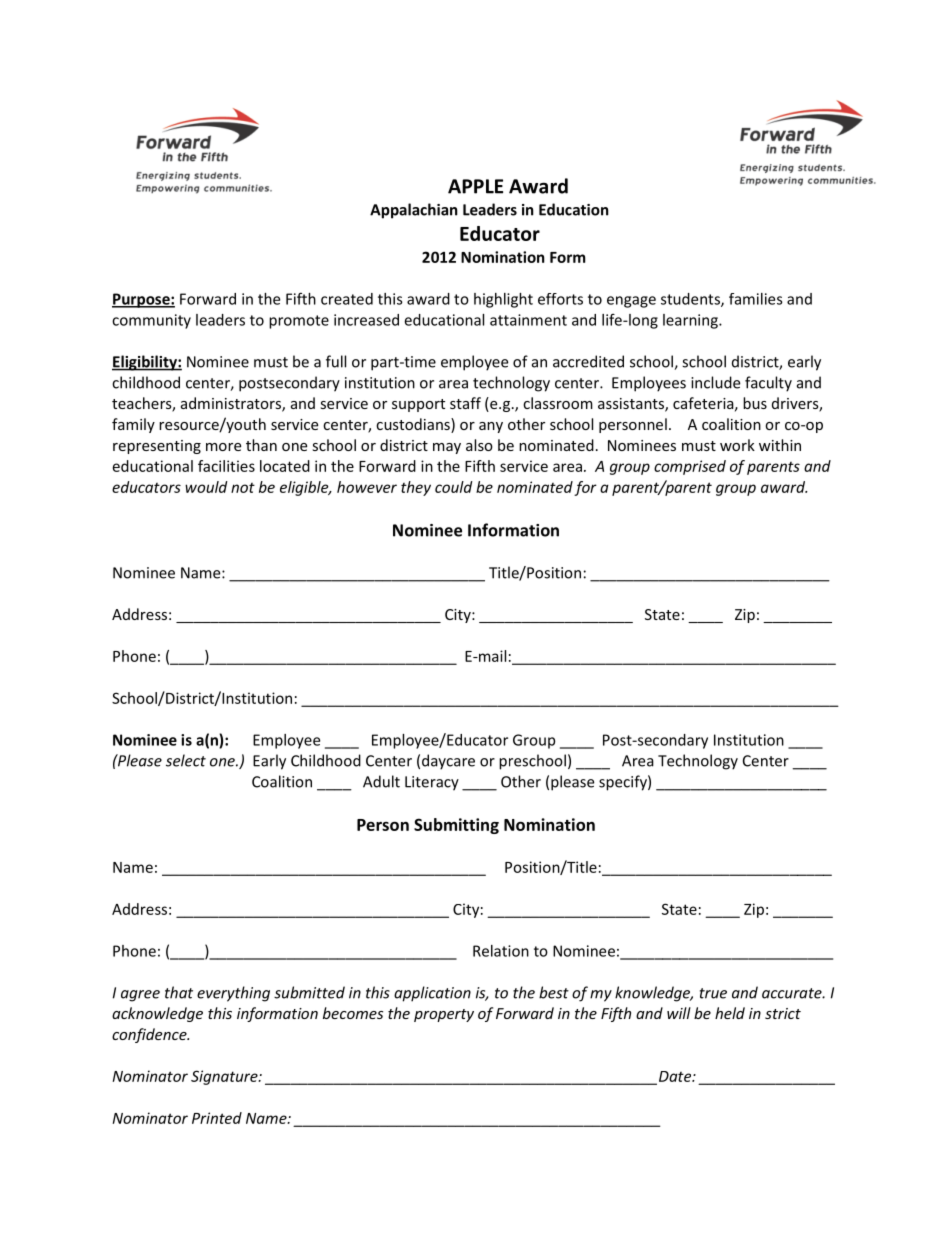 Image resolution: width=952 pixels, height=1233 pixels. Describe the element at coordinates (454, 487) in the image. I see `could` at that location.
